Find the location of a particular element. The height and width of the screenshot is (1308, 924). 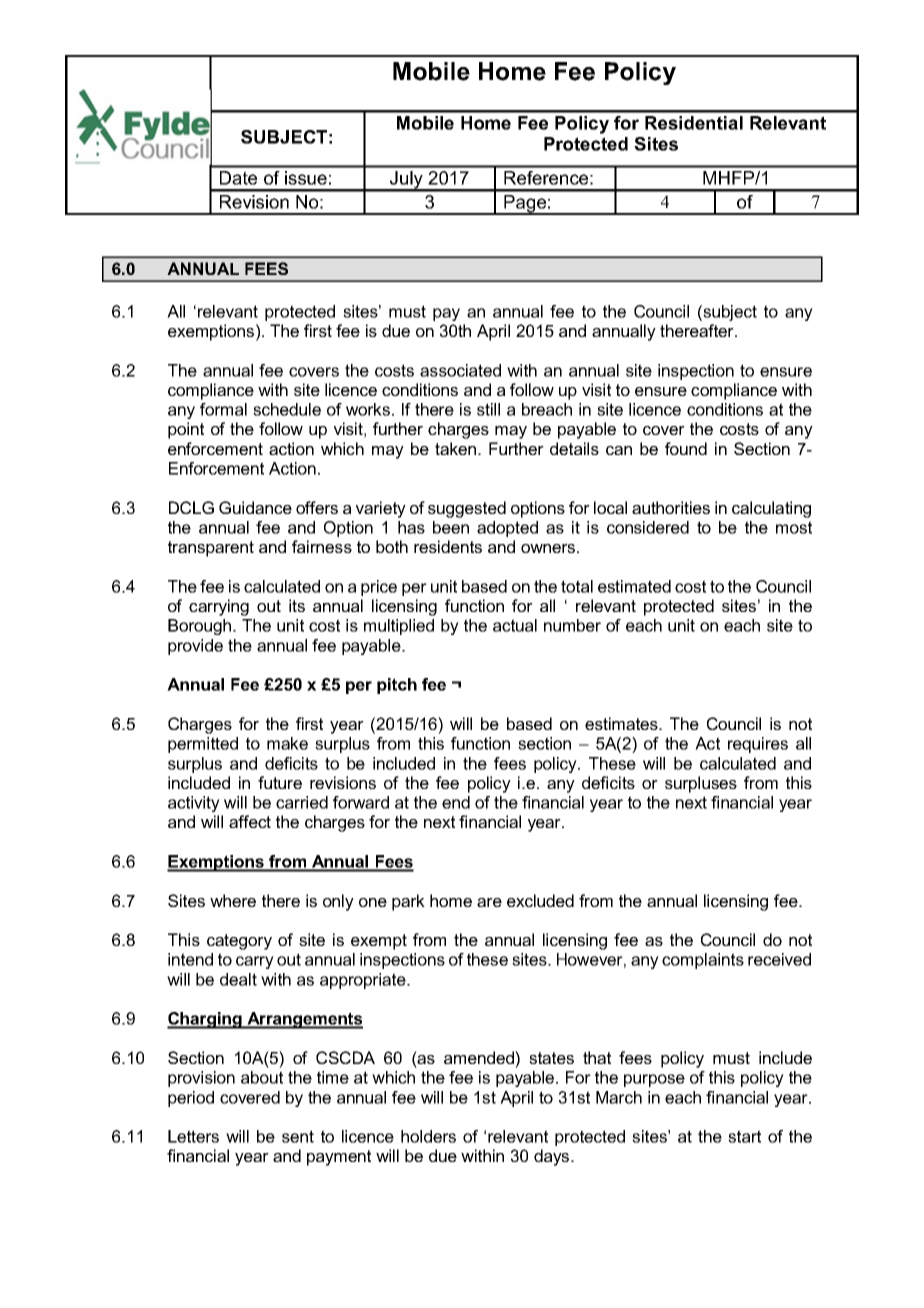

Residential is located at coordinates (694, 123).
